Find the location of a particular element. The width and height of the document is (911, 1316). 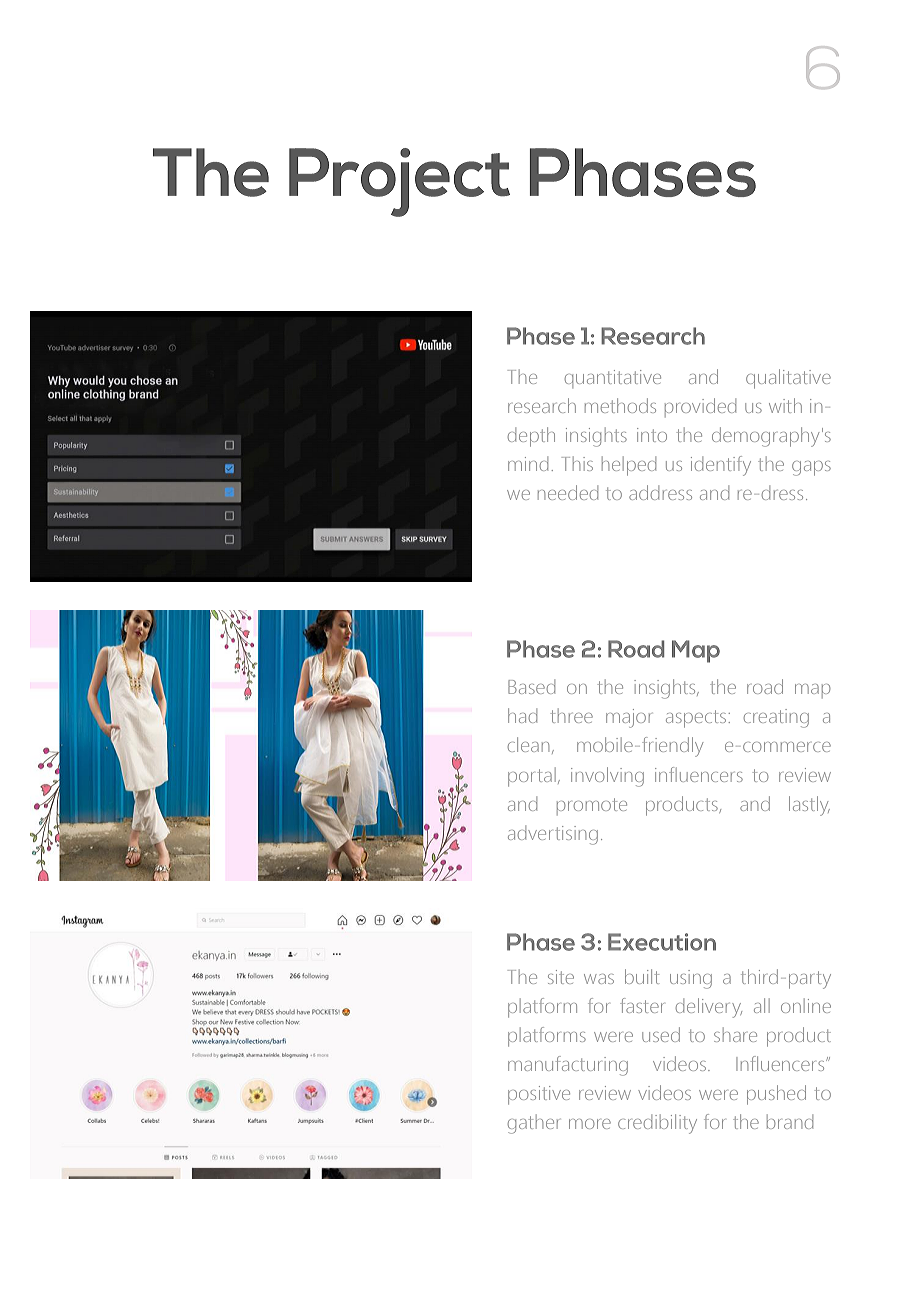

road is located at coordinates (765, 686).
